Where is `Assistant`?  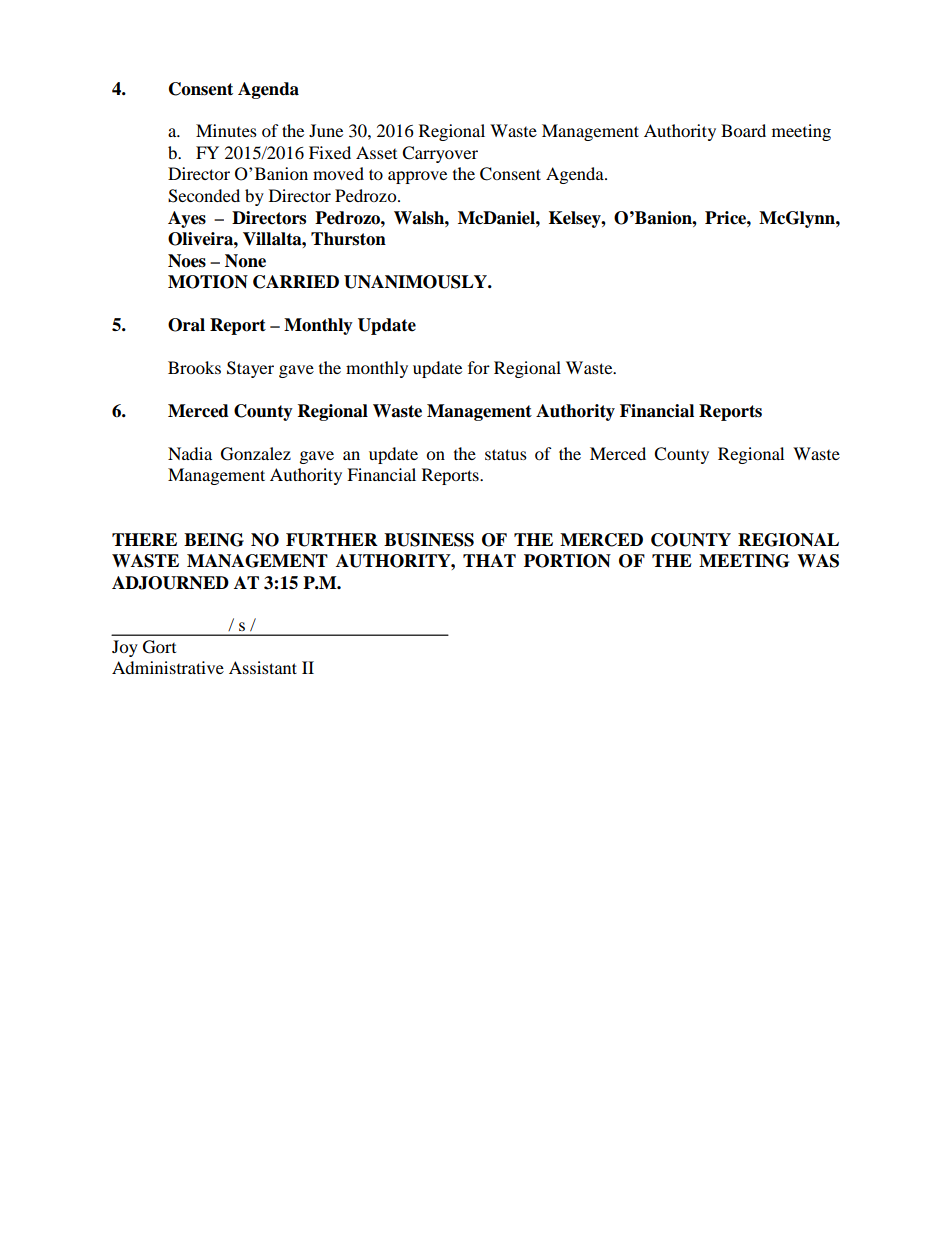
Assistant is located at coordinates (263, 667).
